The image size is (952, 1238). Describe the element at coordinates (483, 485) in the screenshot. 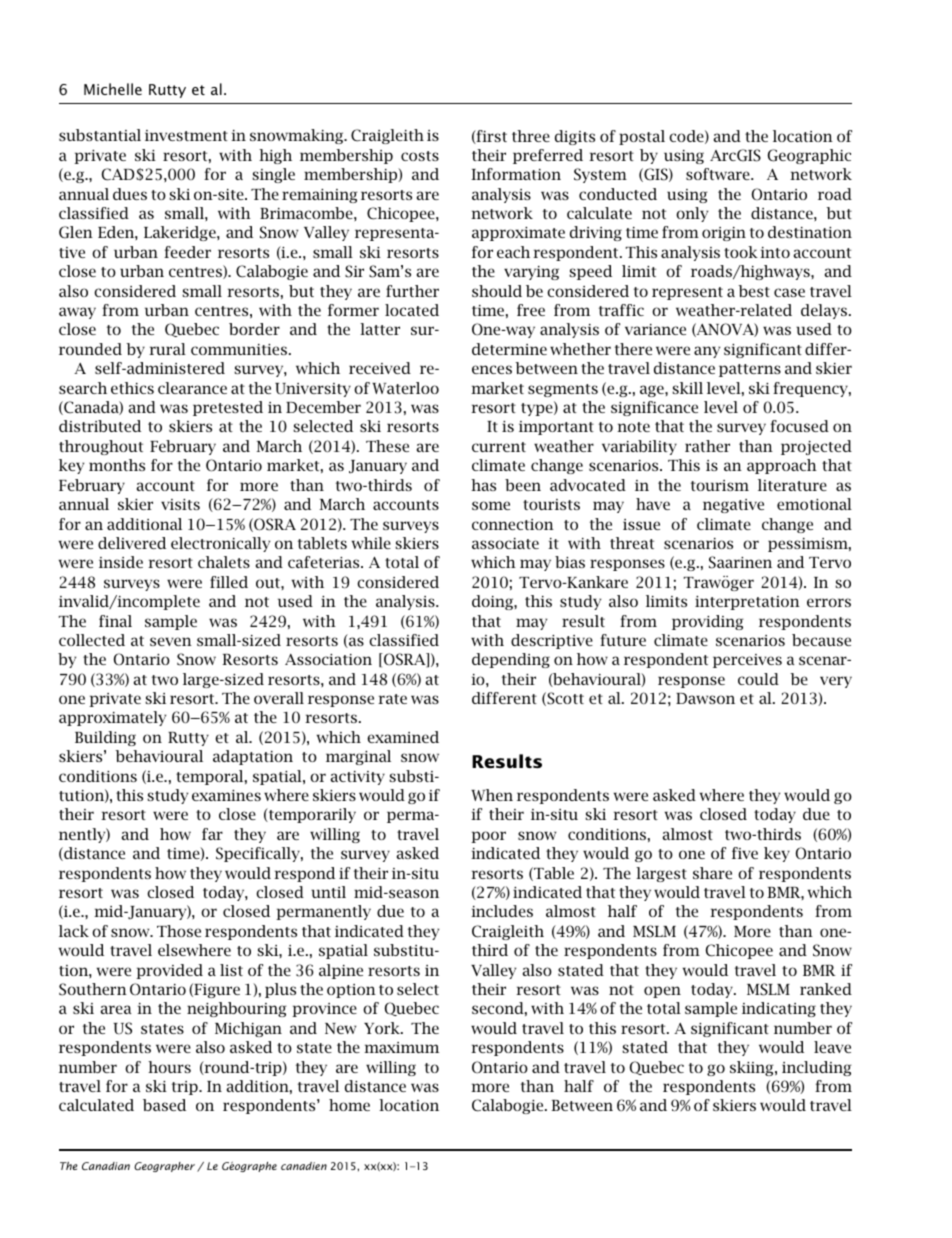

I see `has` at that location.
